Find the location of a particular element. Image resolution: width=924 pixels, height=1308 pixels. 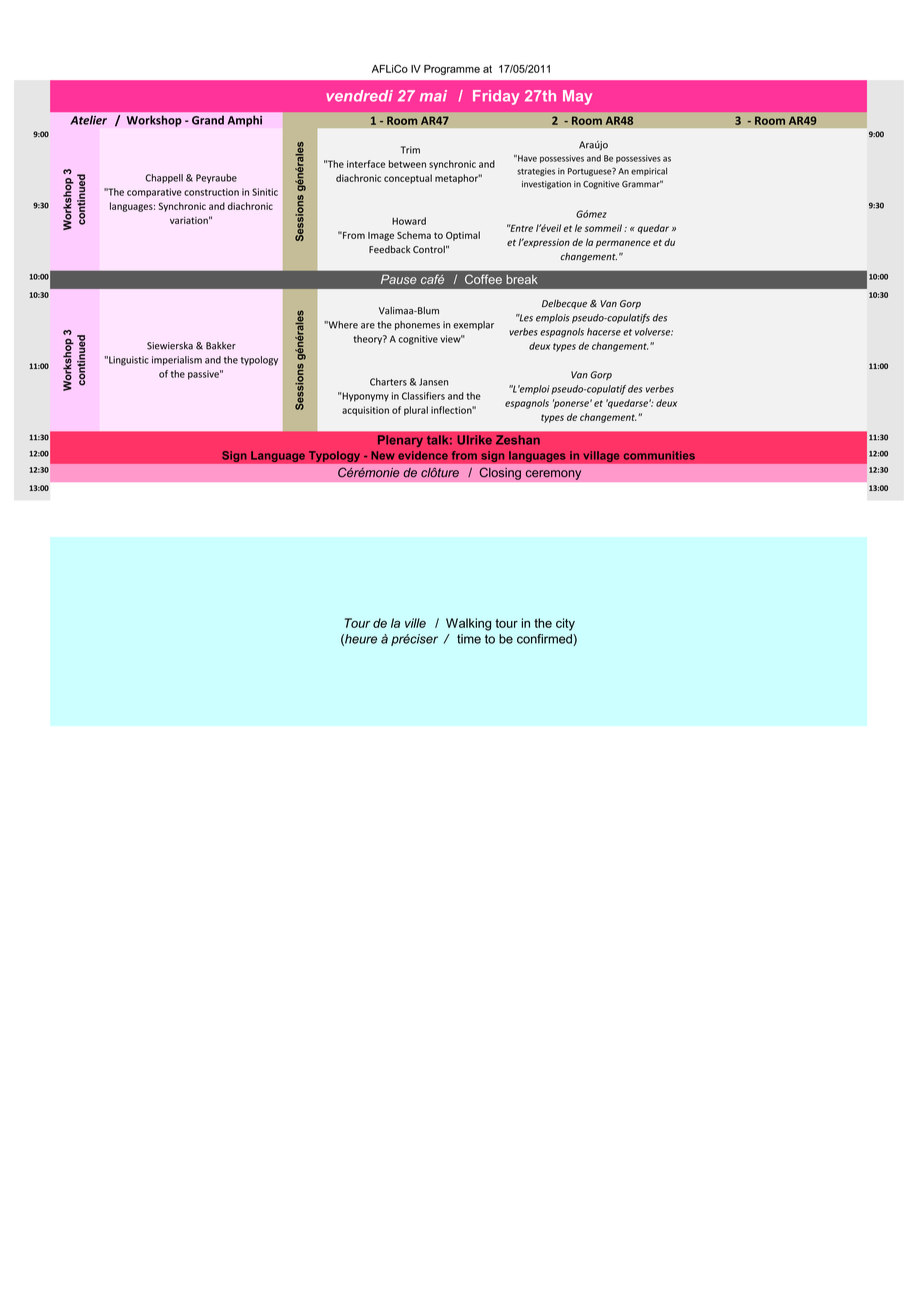

comparative is located at coordinates (154, 193).
